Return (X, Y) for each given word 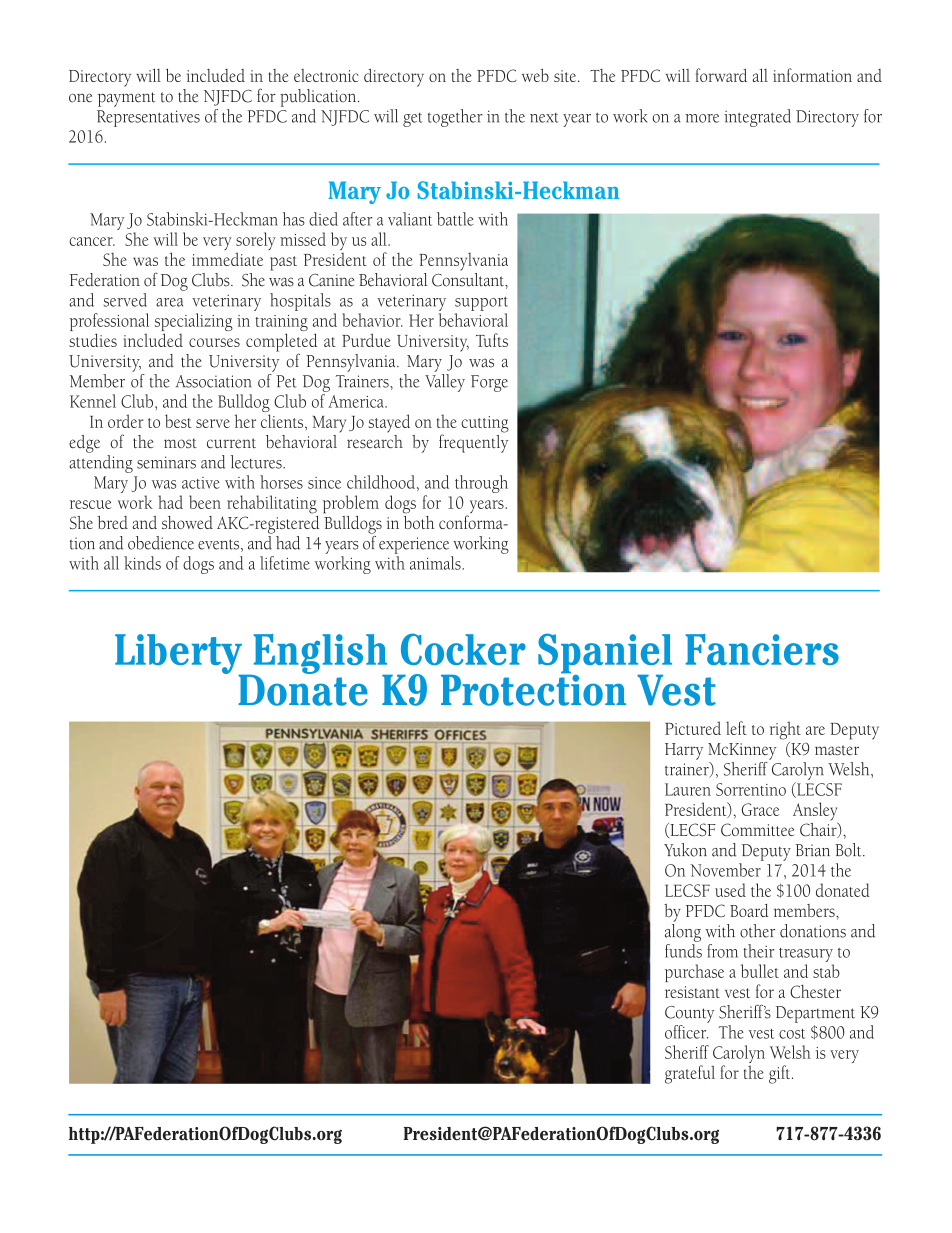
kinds (142, 563)
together (455, 118)
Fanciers (762, 649)
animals (436, 563)
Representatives (148, 118)
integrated (757, 118)
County (689, 1014)
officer (686, 1032)
